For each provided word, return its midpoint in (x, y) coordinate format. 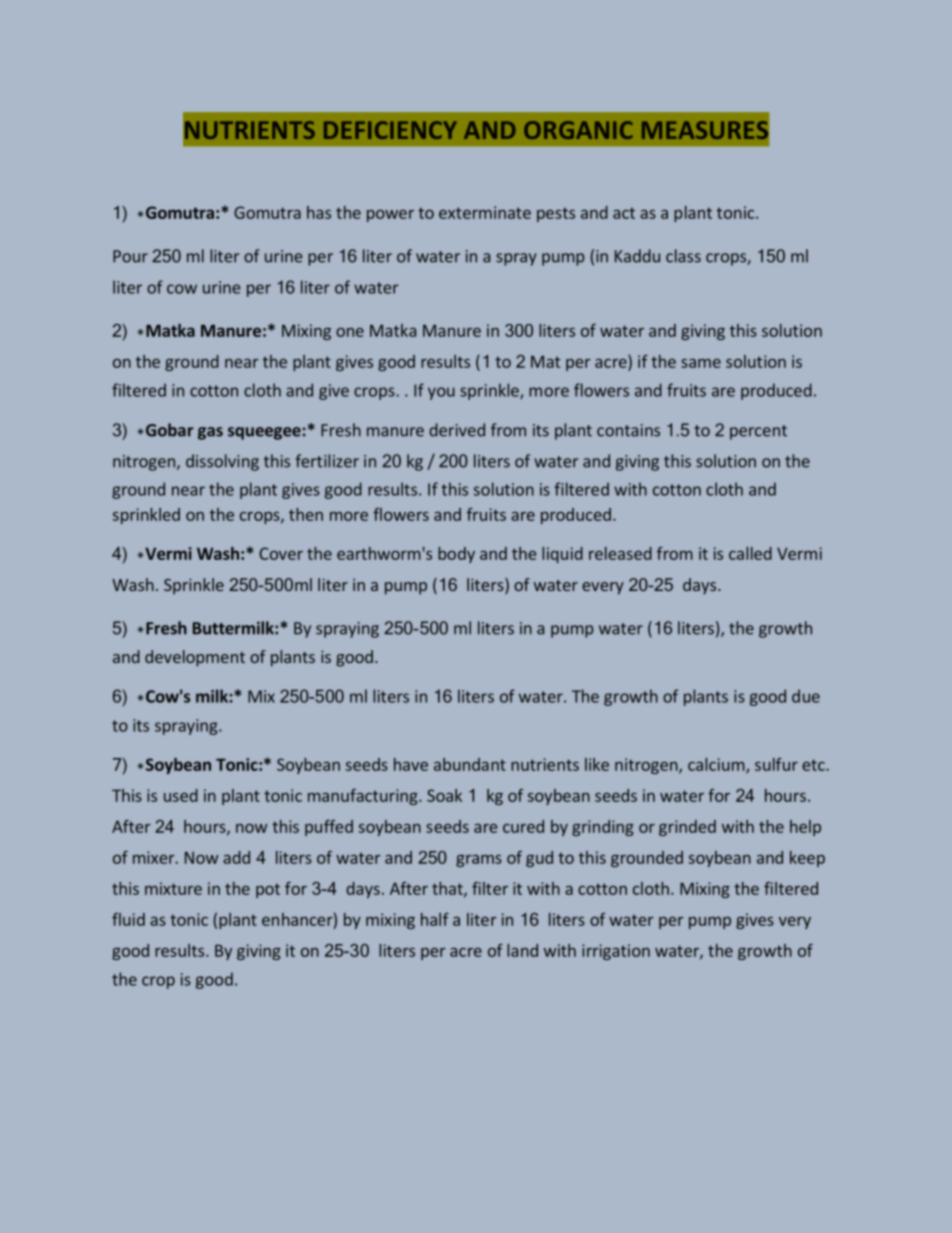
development (195, 658)
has (319, 212)
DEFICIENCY (390, 130)
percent (758, 432)
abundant (470, 764)
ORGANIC (578, 130)
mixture (173, 888)
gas (210, 433)
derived (457, 430)
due (806, 696)
